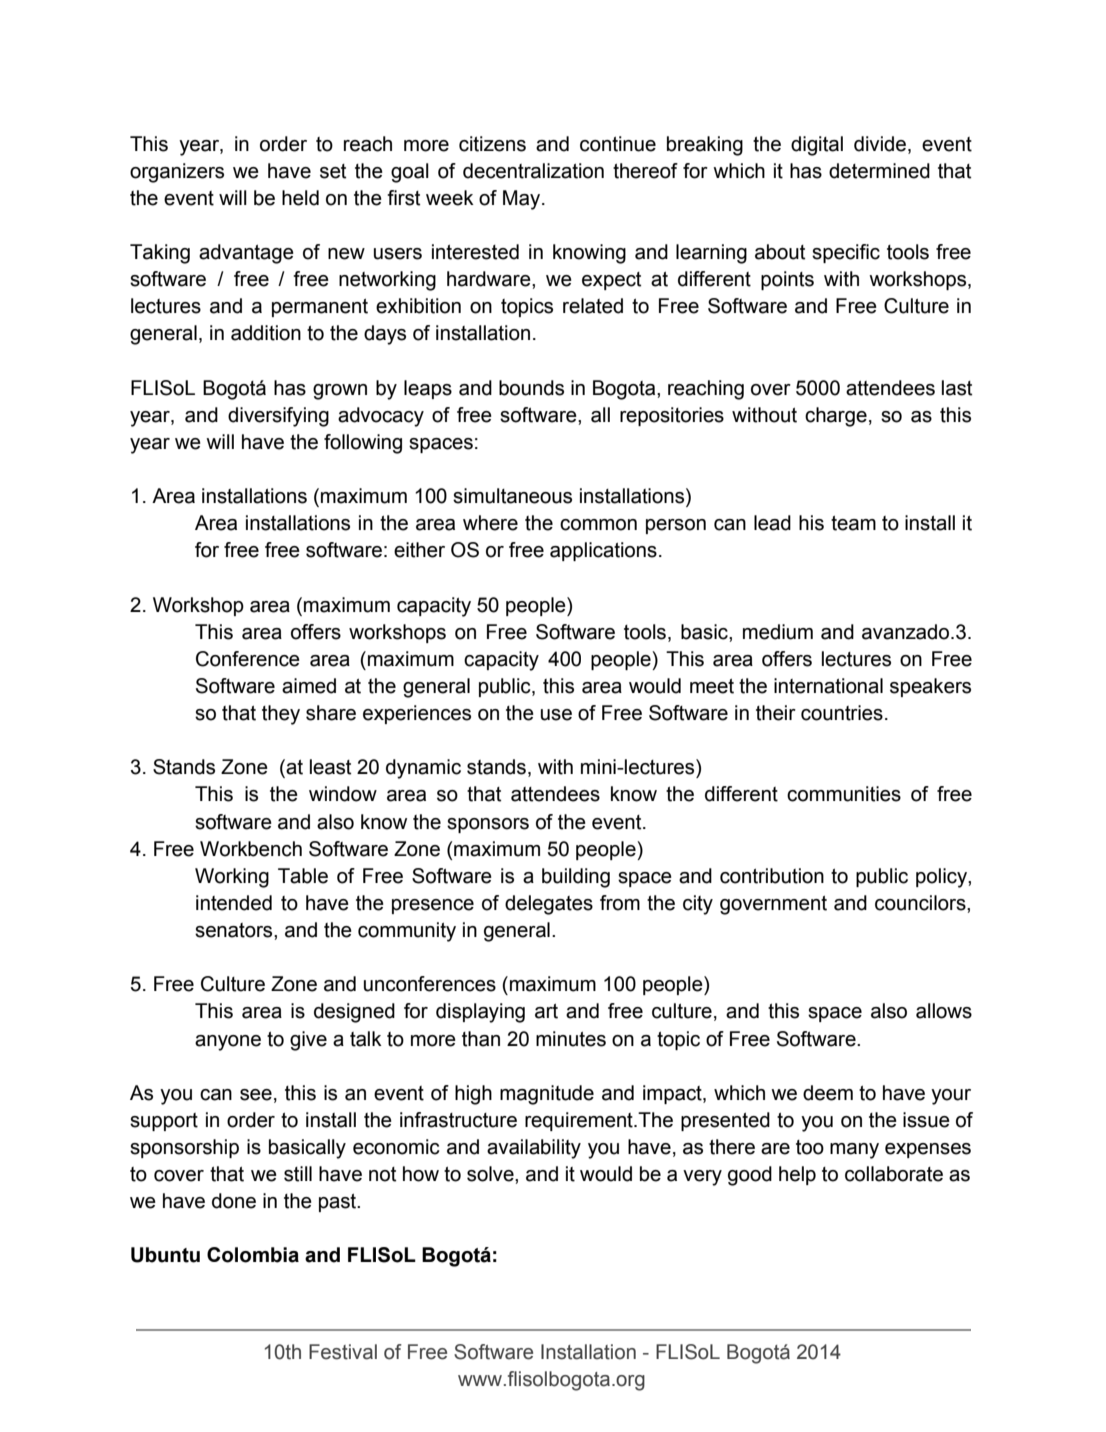 Image resolution: width=1106 pixels, height=1432 pixels. What do you see at coordinates (235, 930) in the screenshot?
I see `senators` at bounding box center [235, 930].
